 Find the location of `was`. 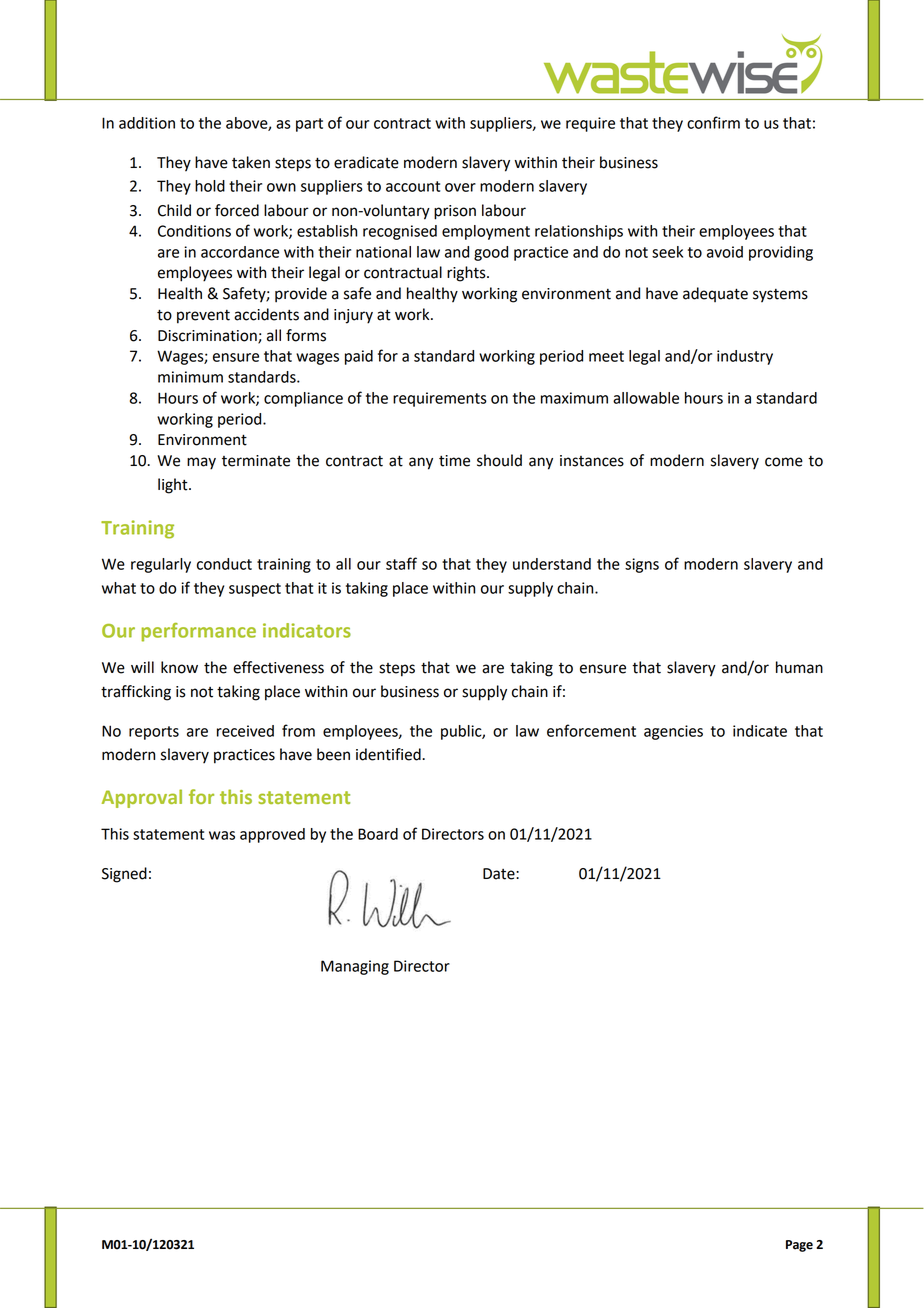

was is located at coordinates (222, 835).
